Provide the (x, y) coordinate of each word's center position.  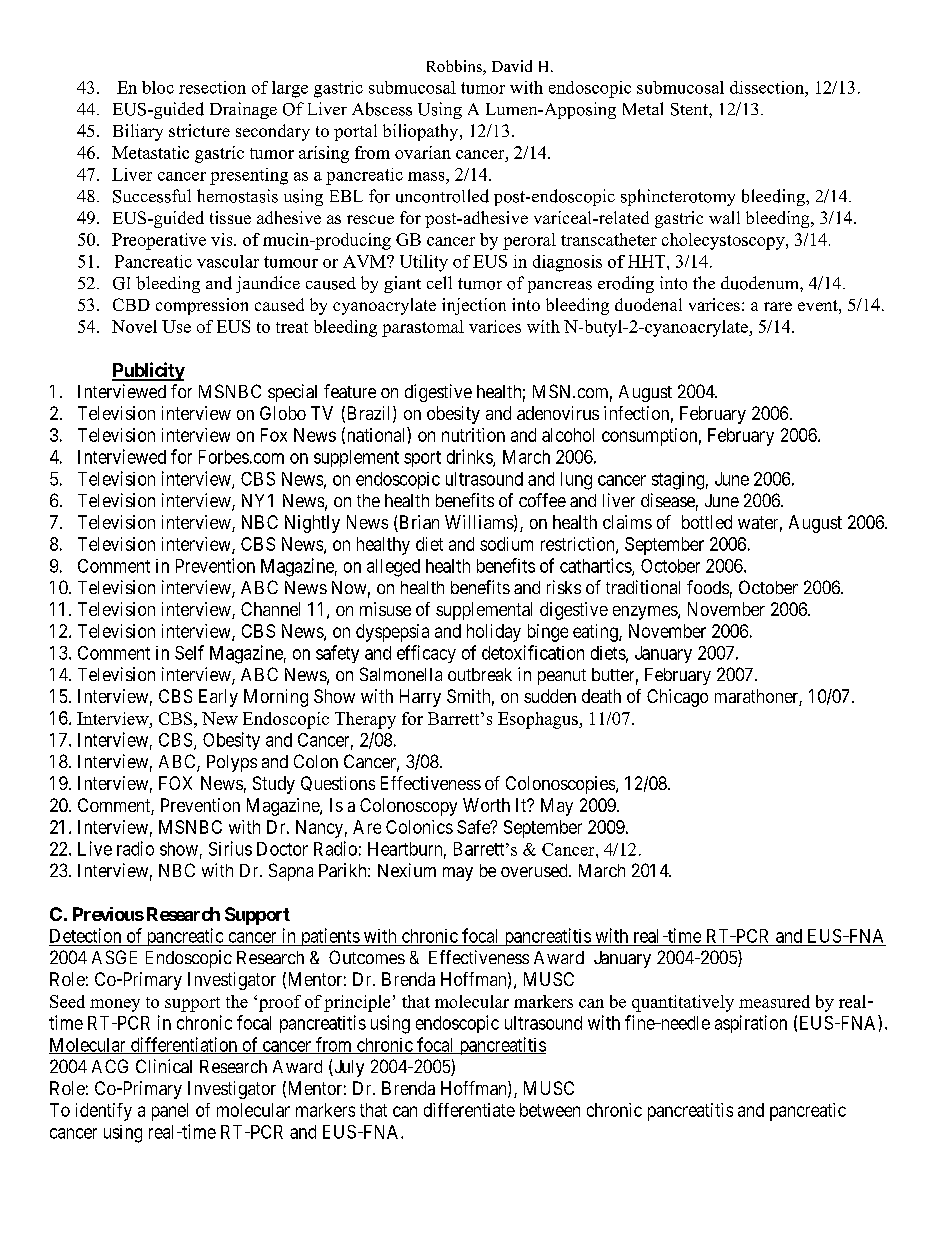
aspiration (751, 1024)
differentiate (469, 1110)
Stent (690, 109)
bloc (158, 87)
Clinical (164, 1066)
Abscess (382, 109)
